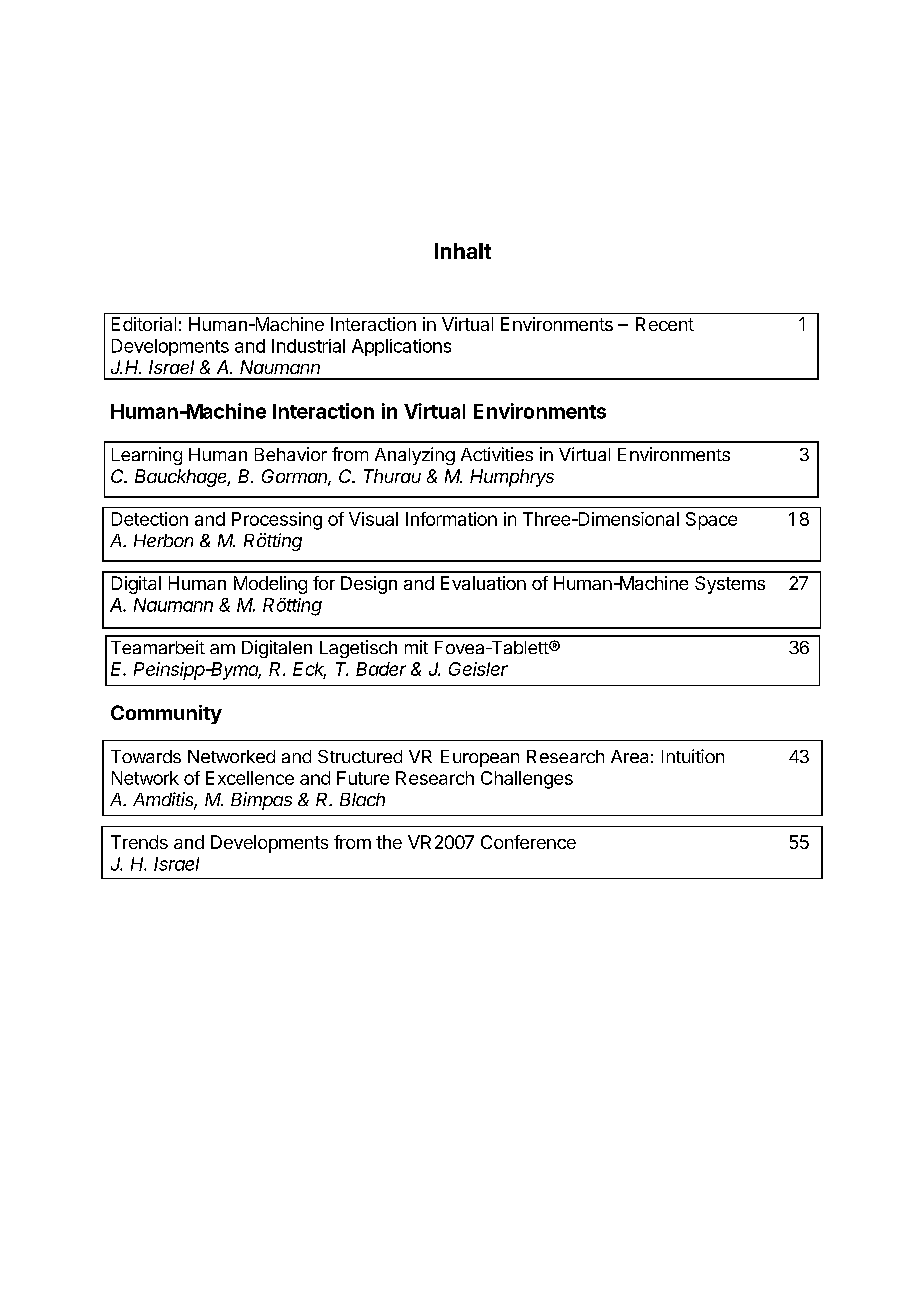 This screenshot has height=1308, width=924. Describe the element at coordinates (150, 519) in the screenshot. I see `Detection` at that location.
